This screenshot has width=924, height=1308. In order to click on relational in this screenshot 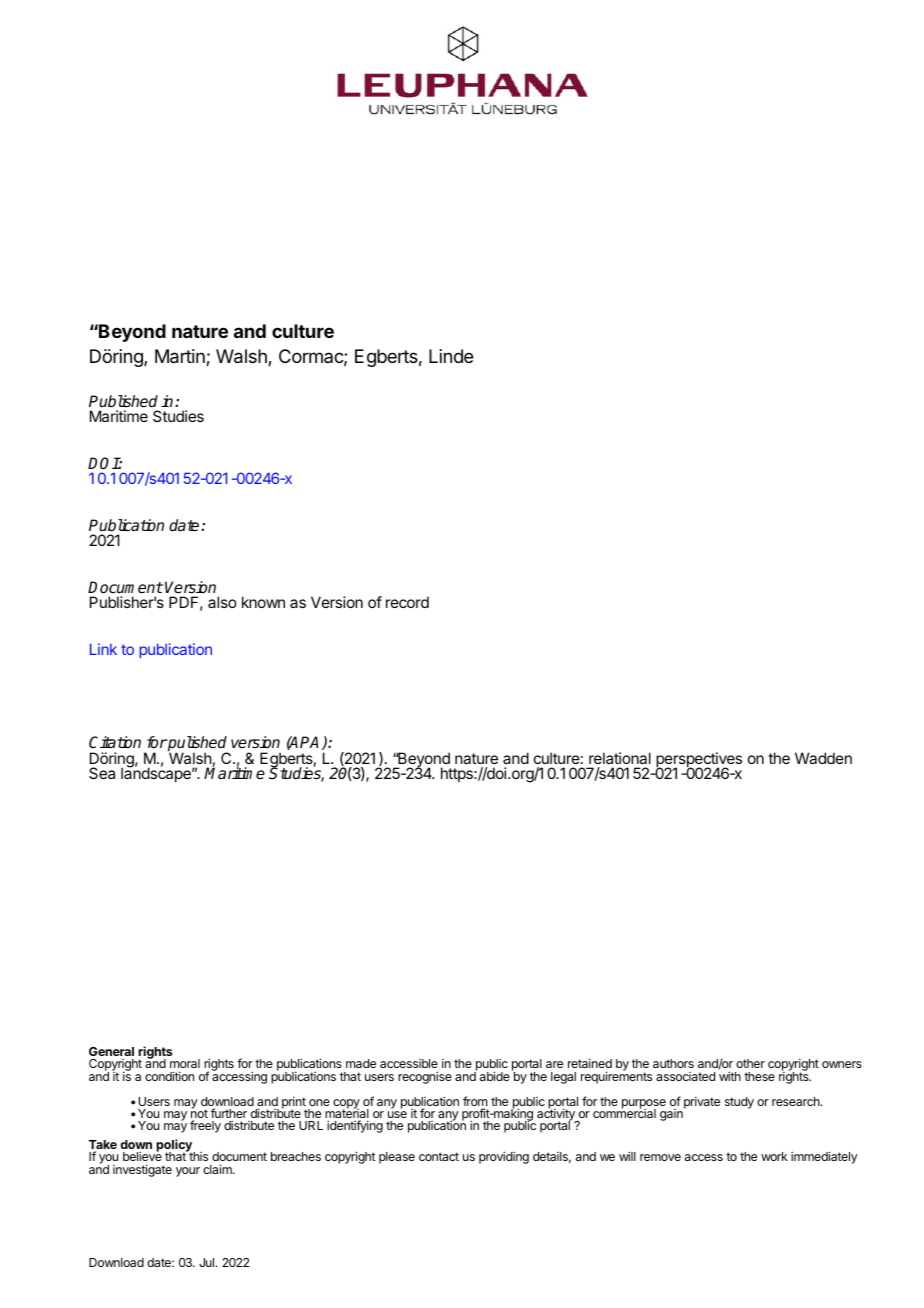, I will do `click(620, 758)`.
